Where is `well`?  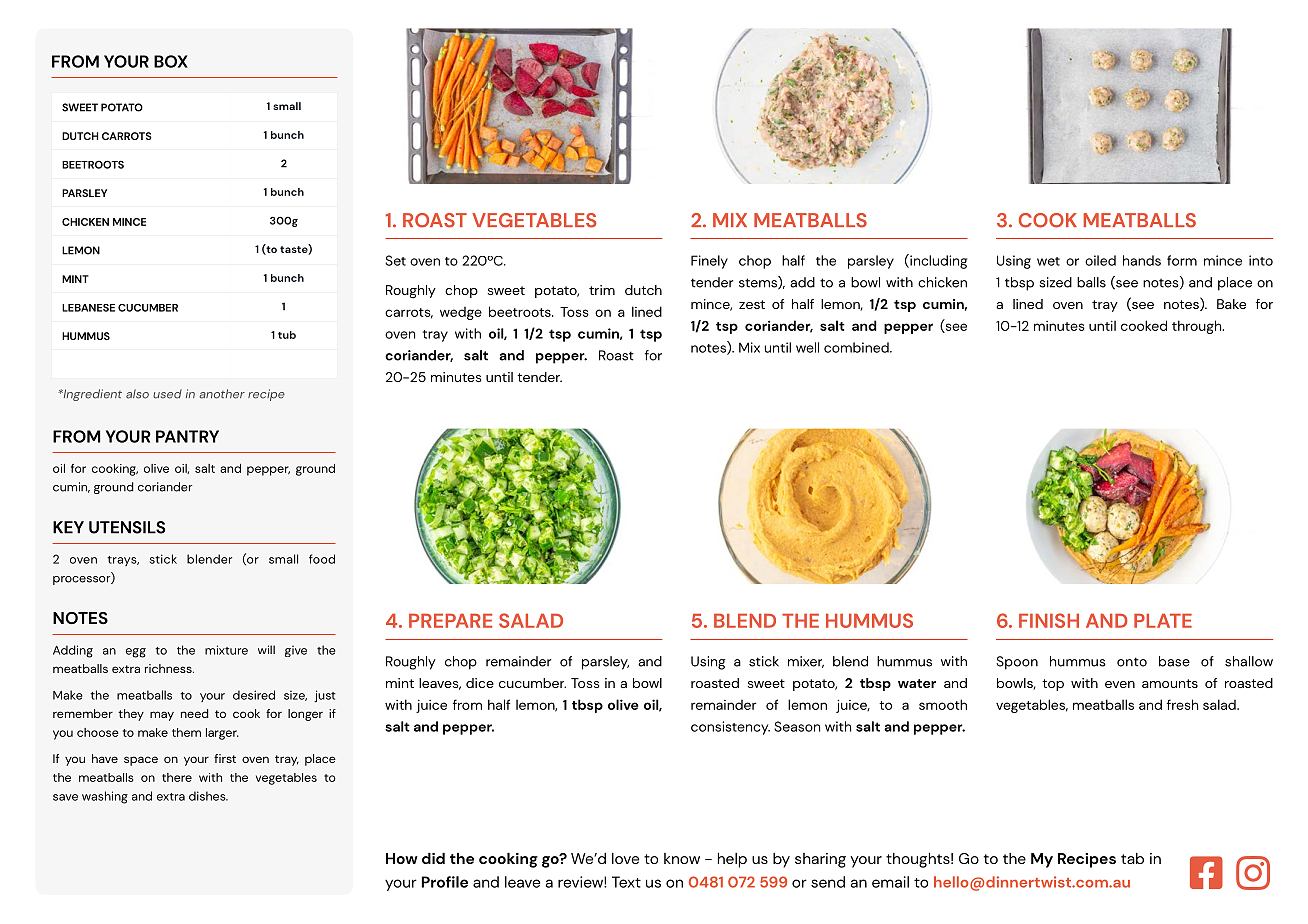 well is located at coordinates (807, 347).
